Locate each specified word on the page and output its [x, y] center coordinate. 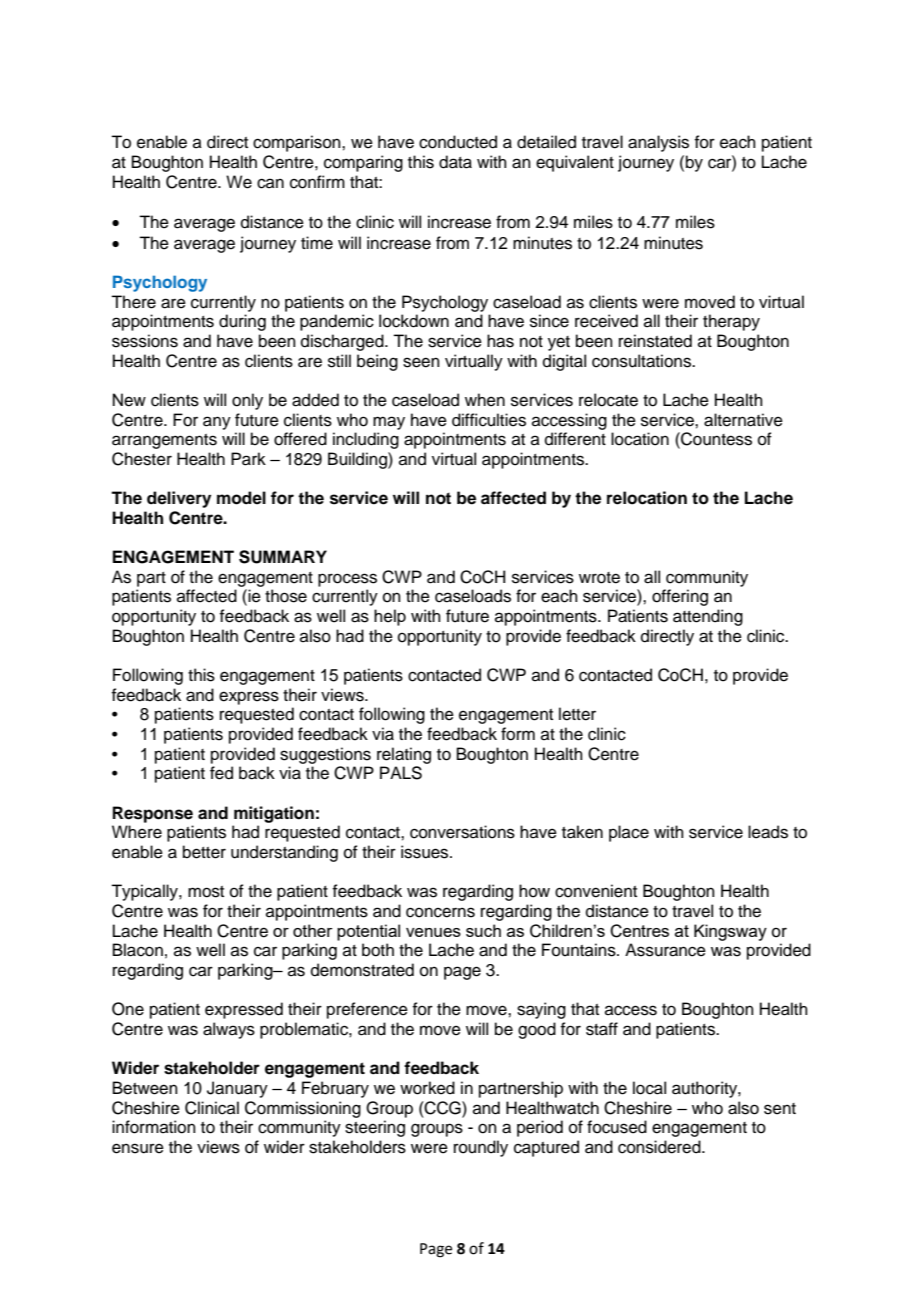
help [390, 617]
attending [708, 617]
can [270, 183]
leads [768, 832]
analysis [658, 143]
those [286, 596]
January [237, 1089]
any [217, 423]
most [206, 892]
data [455, 162]
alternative [743, 420]
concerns [440, 912]
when [485, 400]
